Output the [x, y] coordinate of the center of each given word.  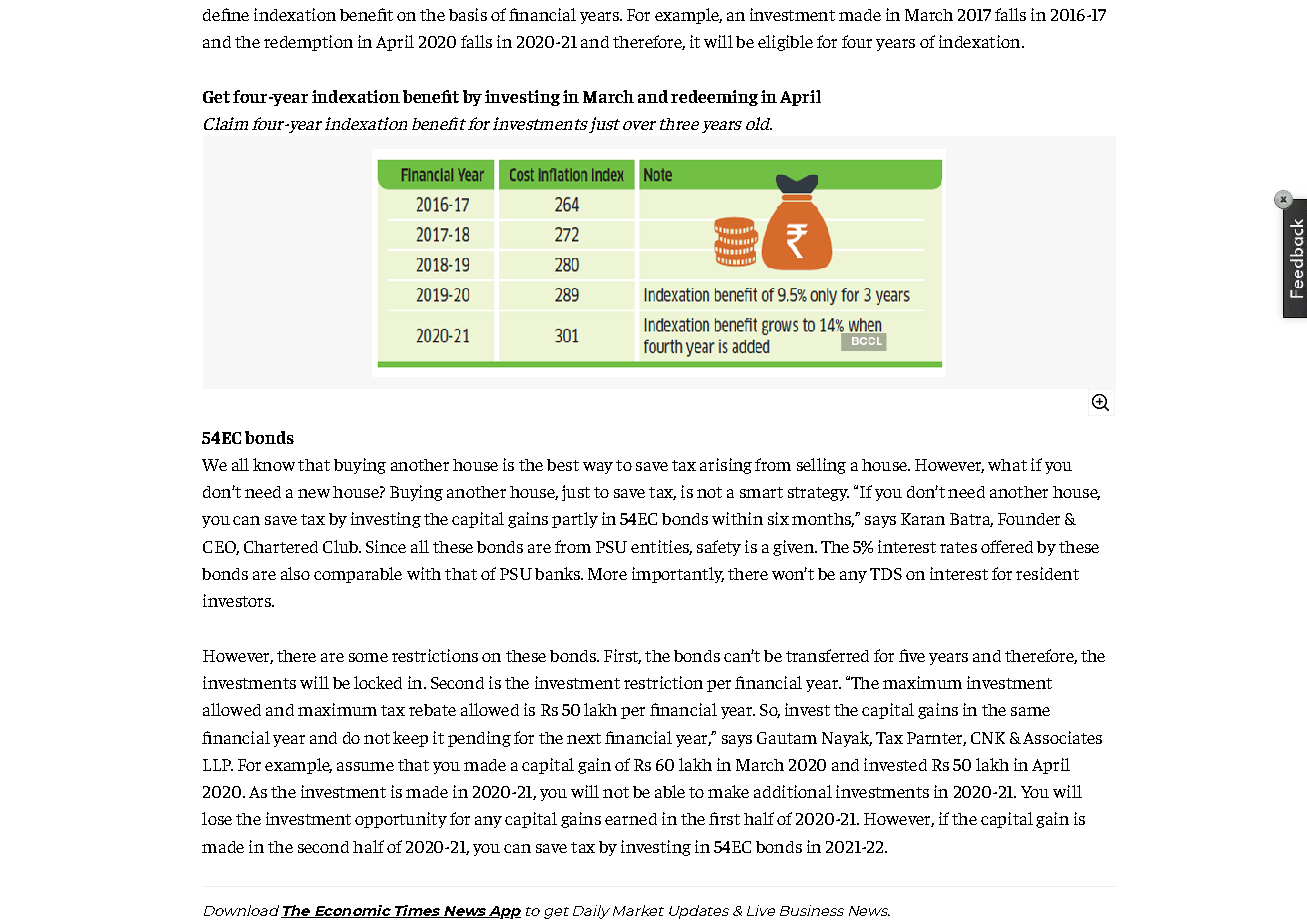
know [274, 464]
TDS [886, 574]
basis [468, 14]
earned [631, 819]
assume [365, 766]
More [607, 574]
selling [821, 466]
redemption [308, 43]
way [598, 468]
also [295, 573]
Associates [1062, 737]
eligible [785, 43]
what [1007, 465]
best [563, 465]
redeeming [714, 98]
